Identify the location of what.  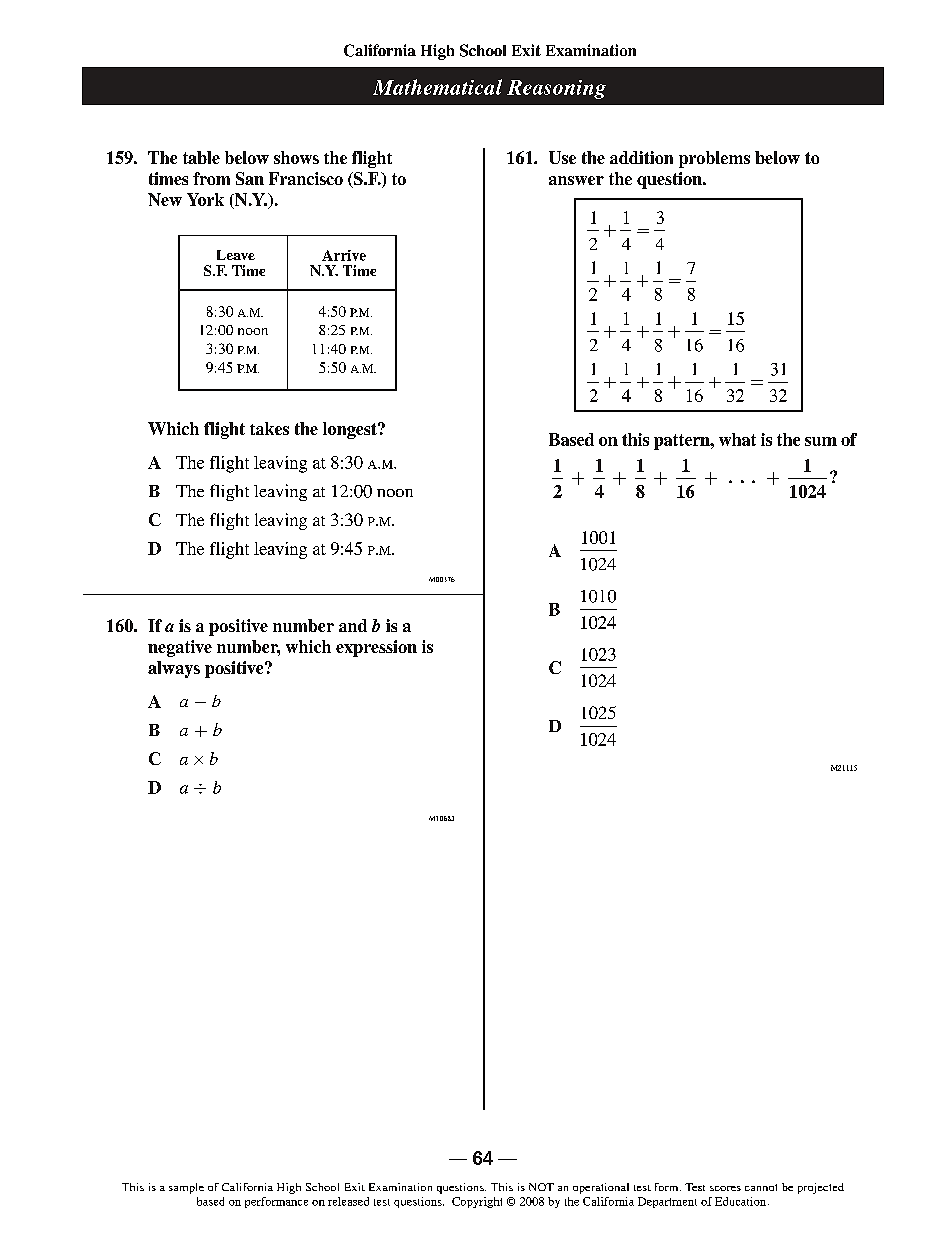
(737, 439).
